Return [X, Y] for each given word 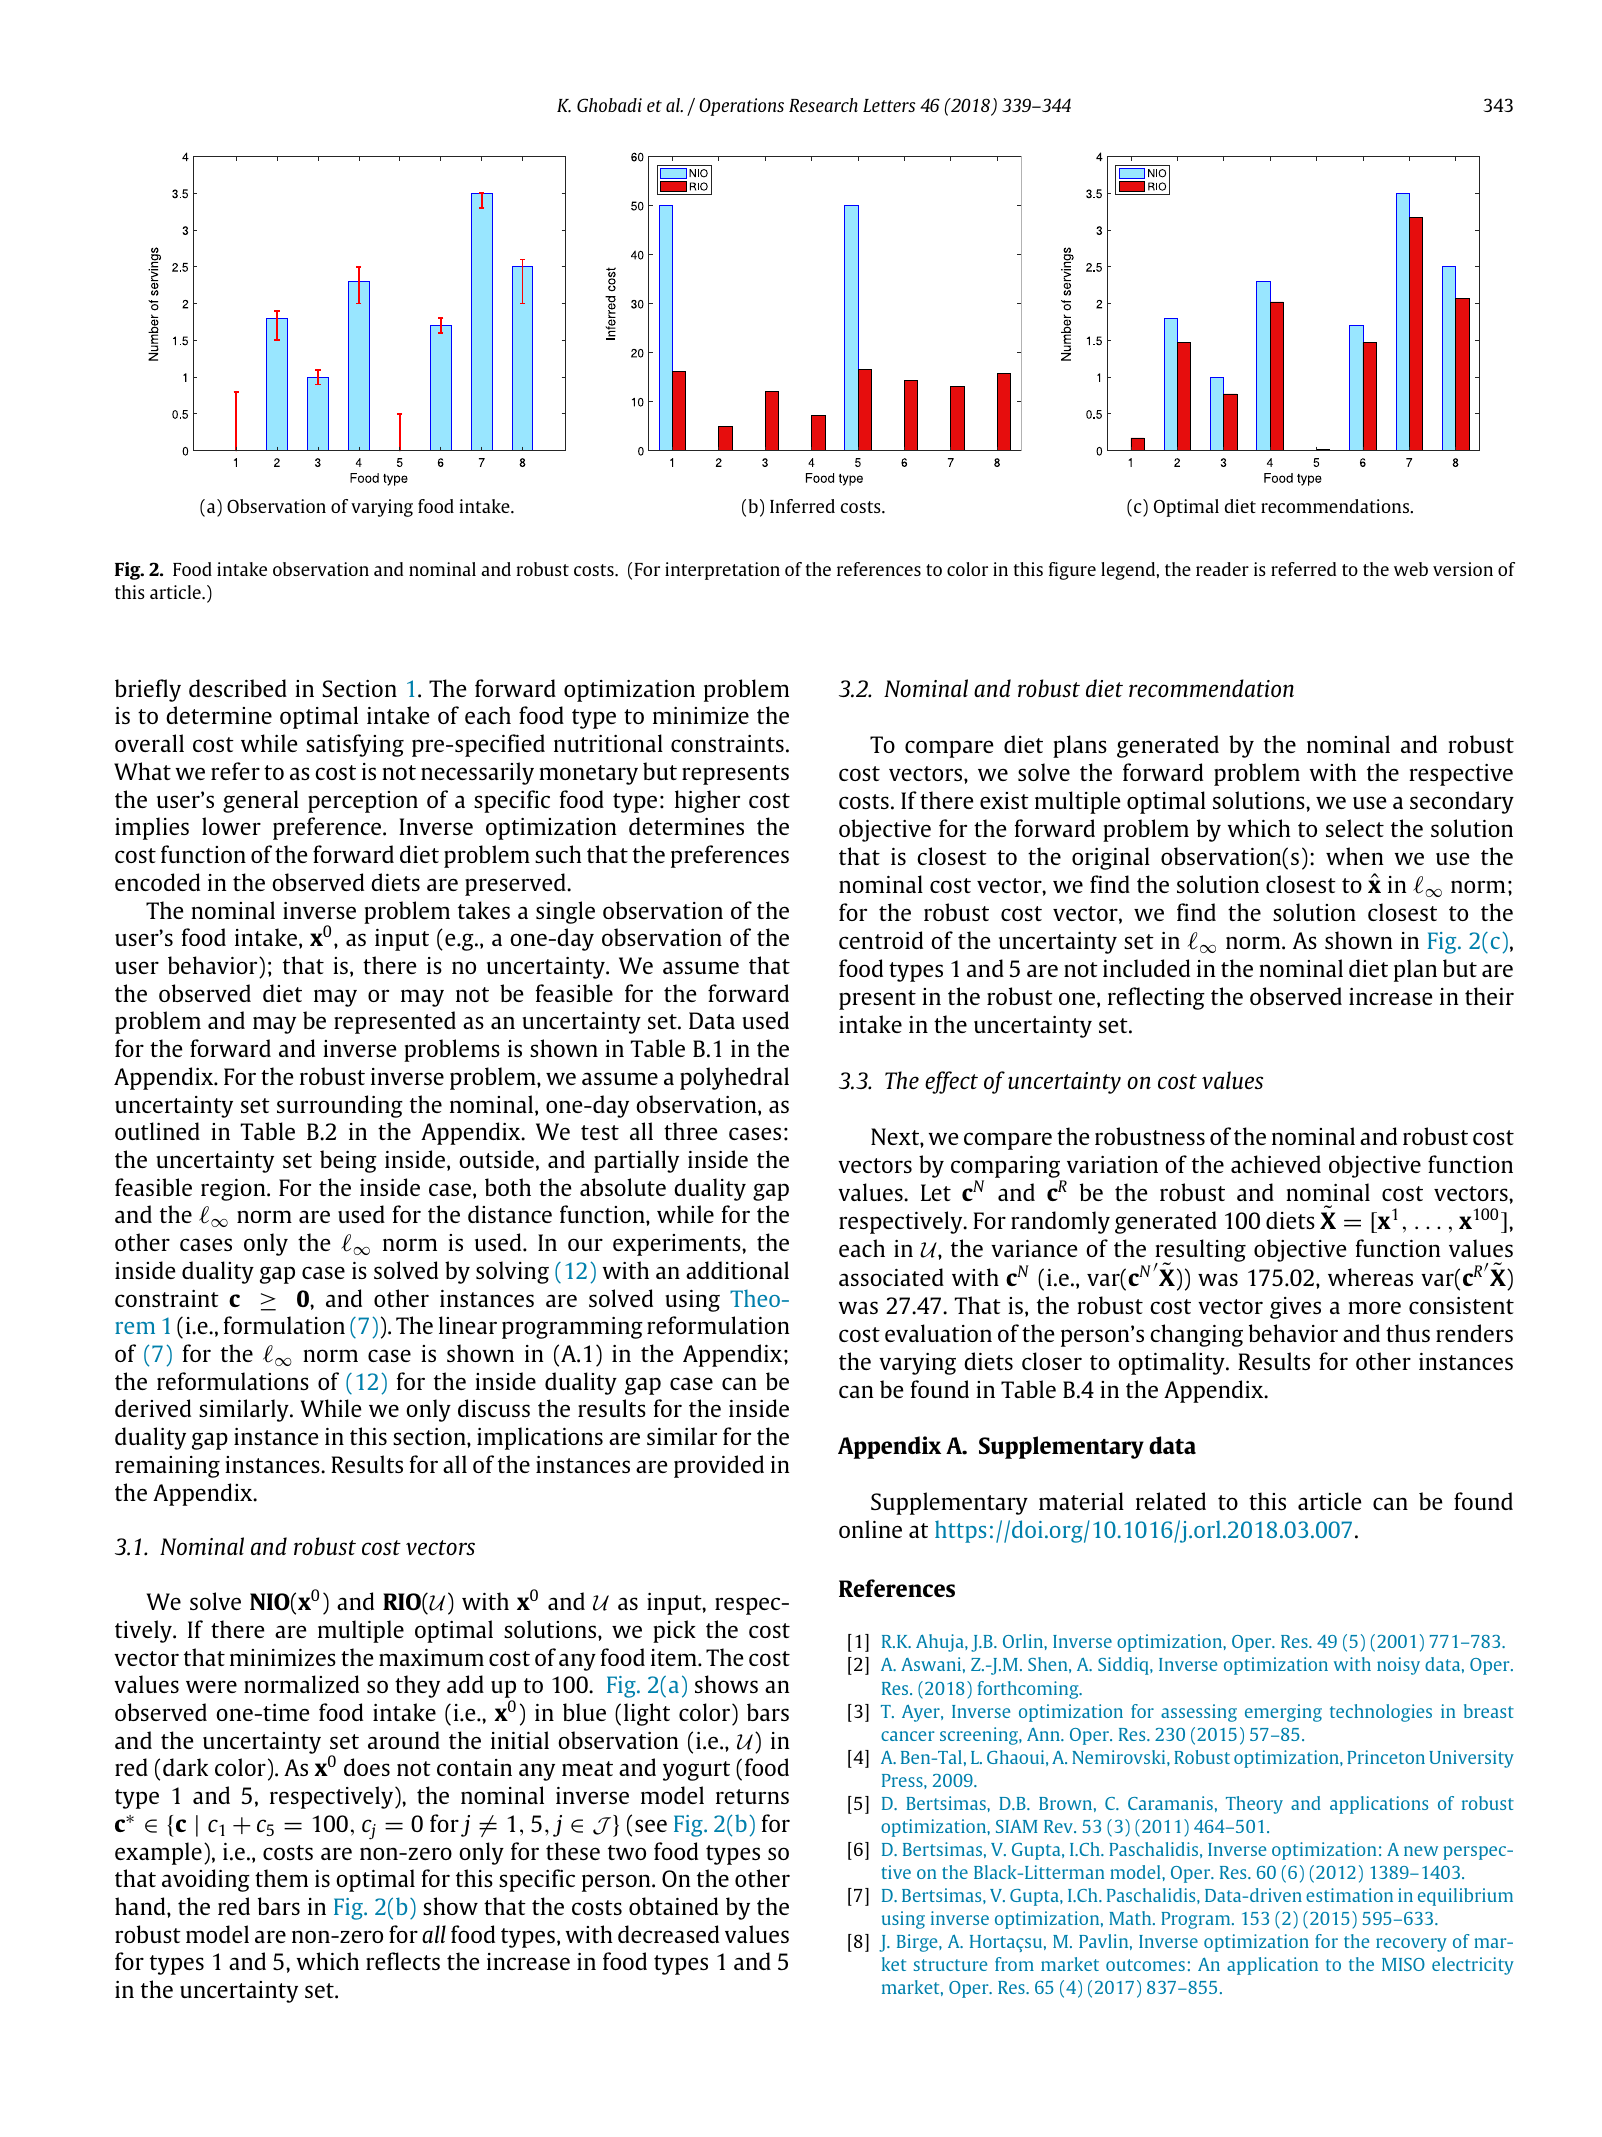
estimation [1349, 1895]
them [281, 1878]
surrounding [340, 1106]
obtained [673, 1906]
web [1411, 569]
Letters [889, 105]
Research [823, 105]
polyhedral [734, 1078]
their [1489, 996]
